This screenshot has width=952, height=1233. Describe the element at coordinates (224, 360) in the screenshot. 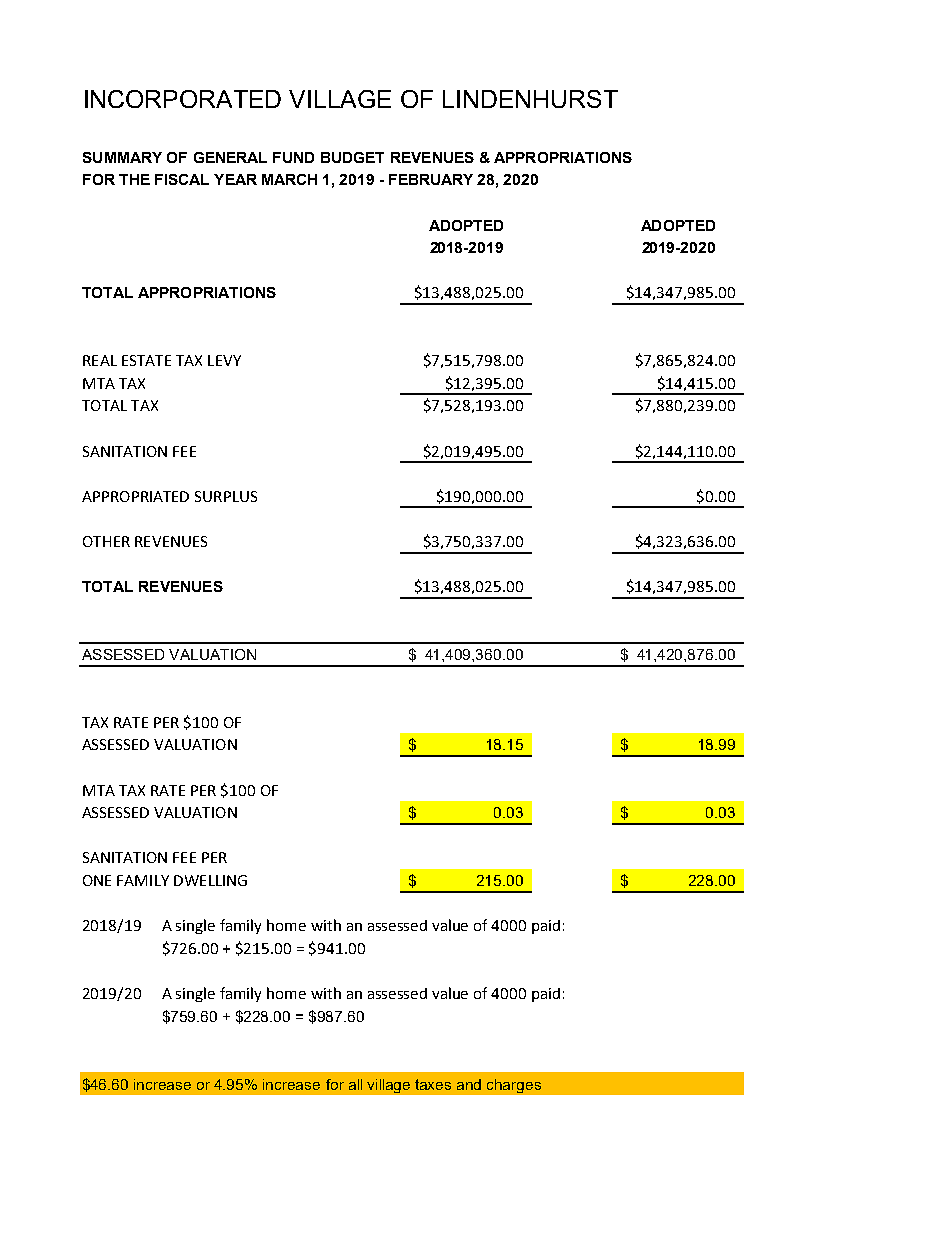

I see `LEVY` at that location.
